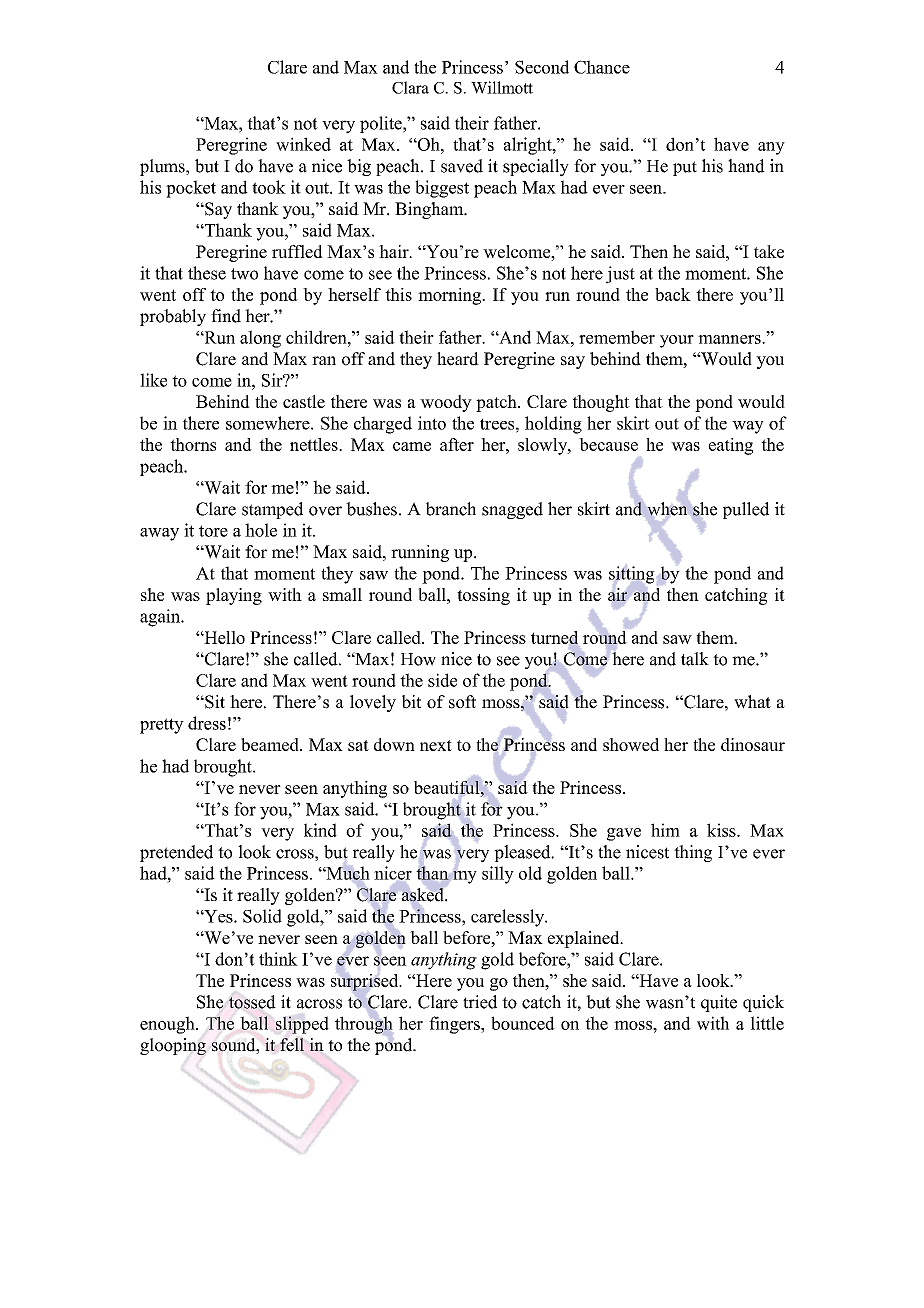 The height and width of the screenshot is (1308, 924). I want to click on winked, so click(303, 144).
